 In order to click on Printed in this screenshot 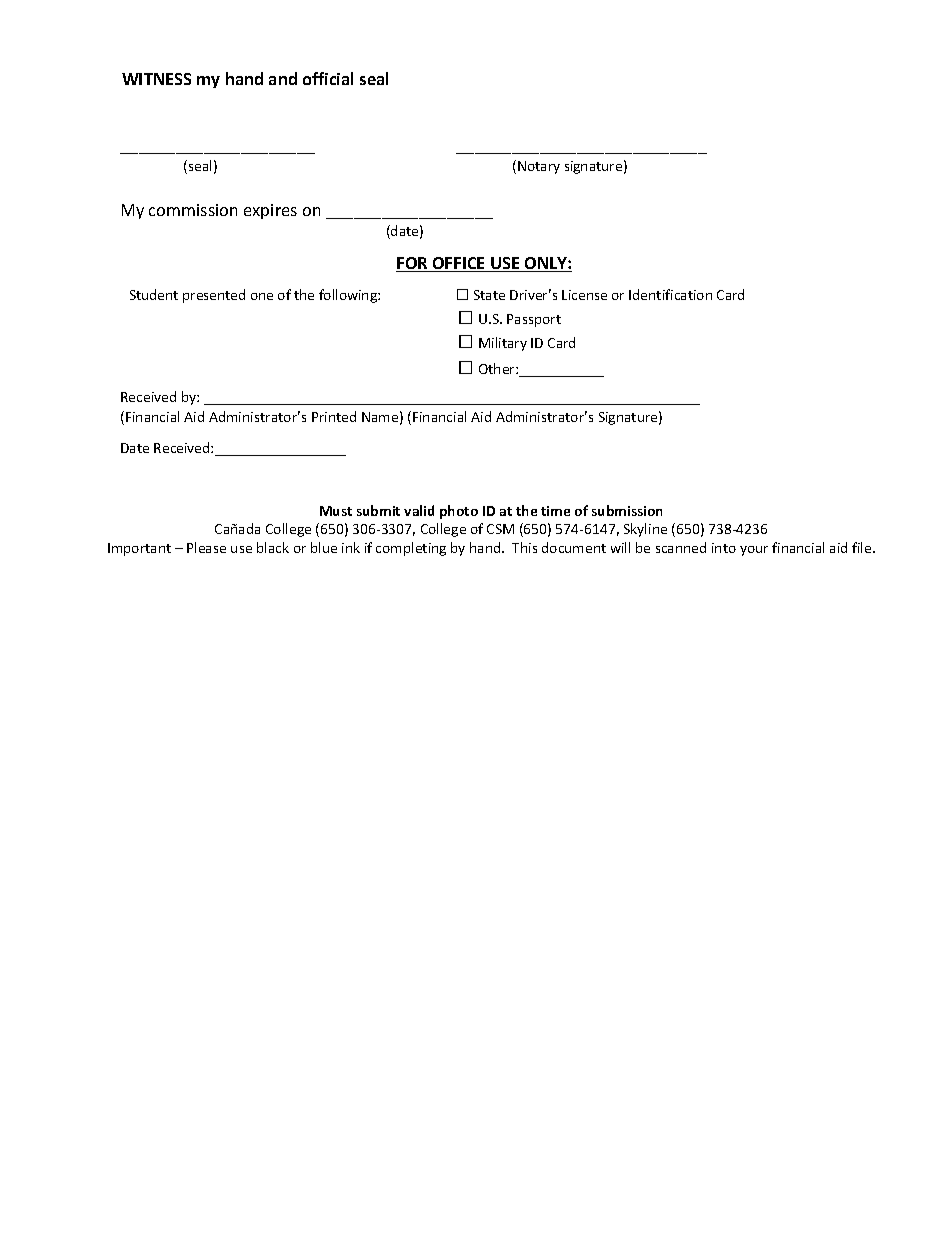, I will do `click(334, 416)`.
